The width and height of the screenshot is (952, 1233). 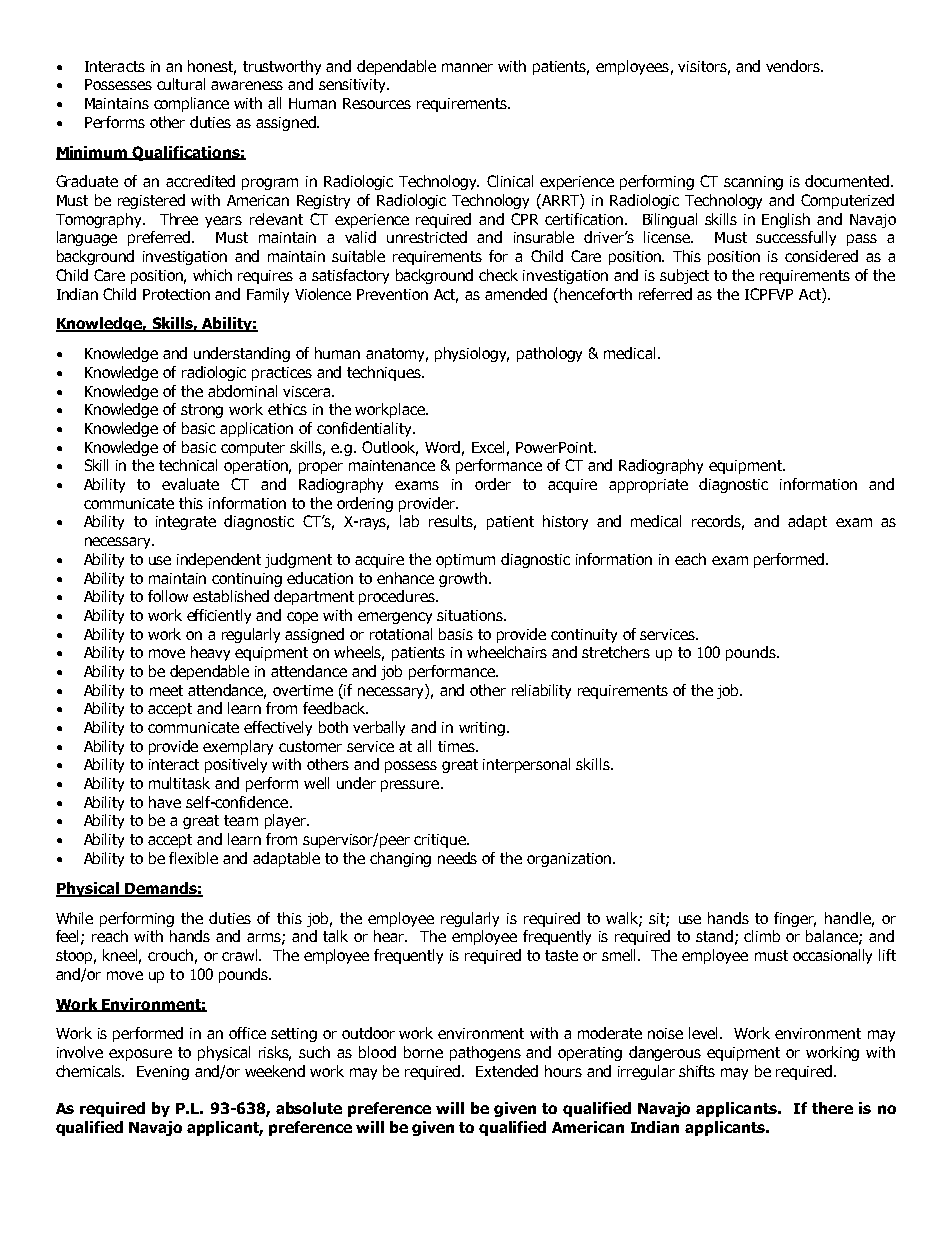 What do you see at coordinates (794, 66) in the screenshot?
I see `vendors` at bounding box center [794, 66].
